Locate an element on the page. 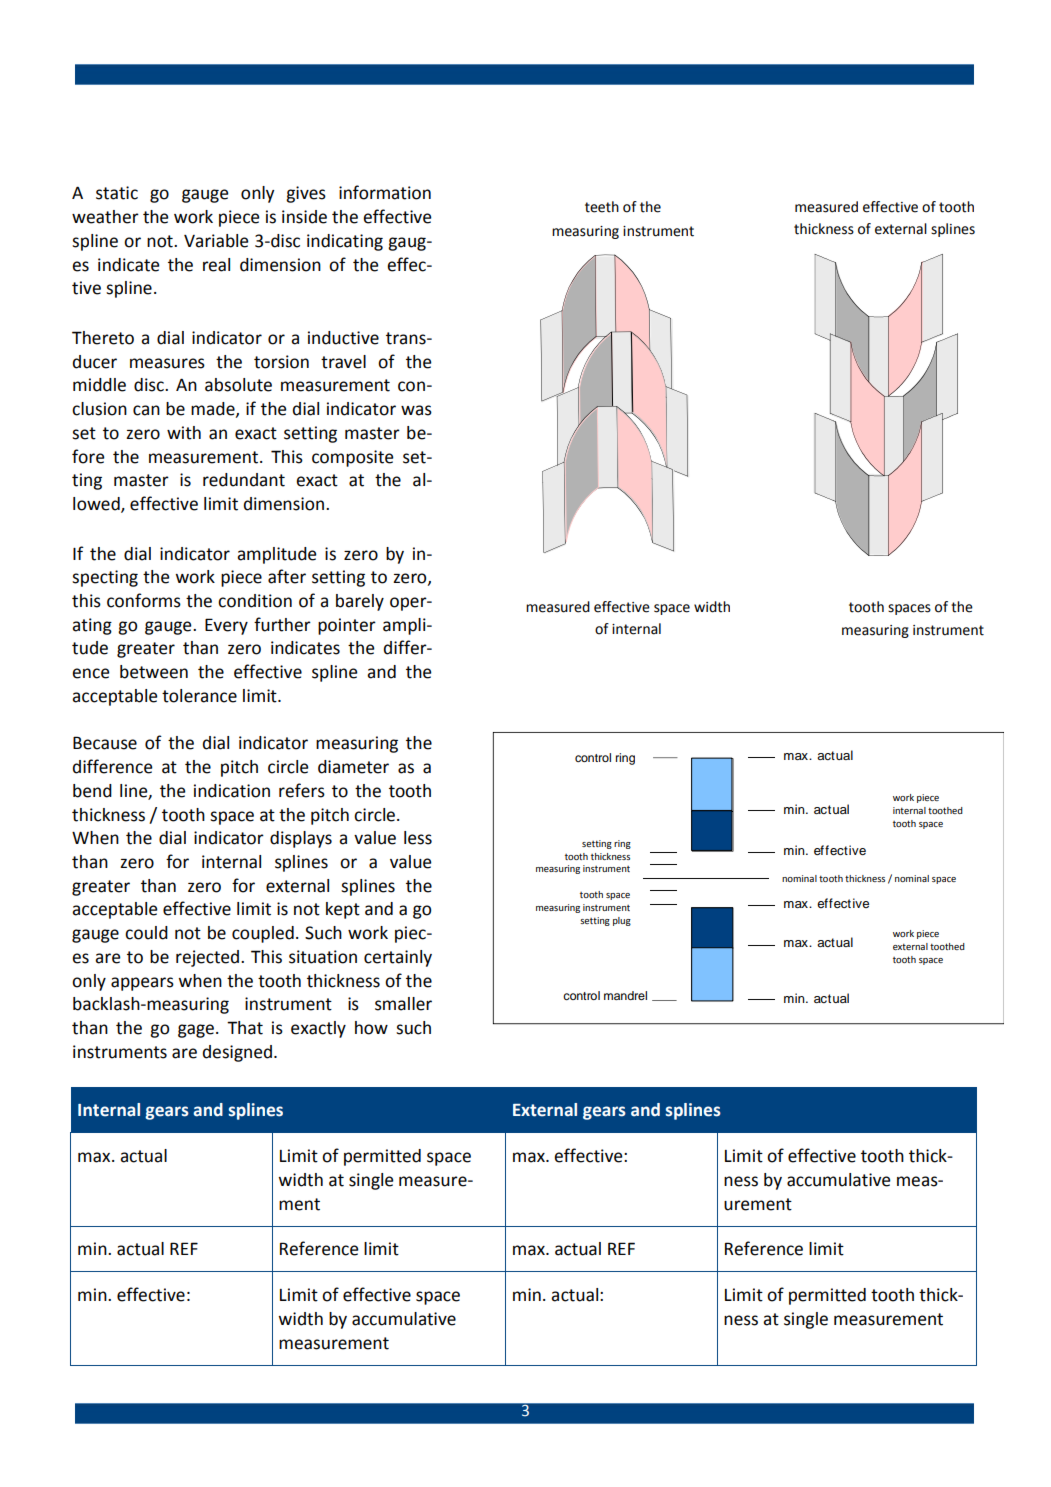 Image resolution: width=1051 pixels, height=1487 pixels. pointer is located at coordinates (347, 626).
